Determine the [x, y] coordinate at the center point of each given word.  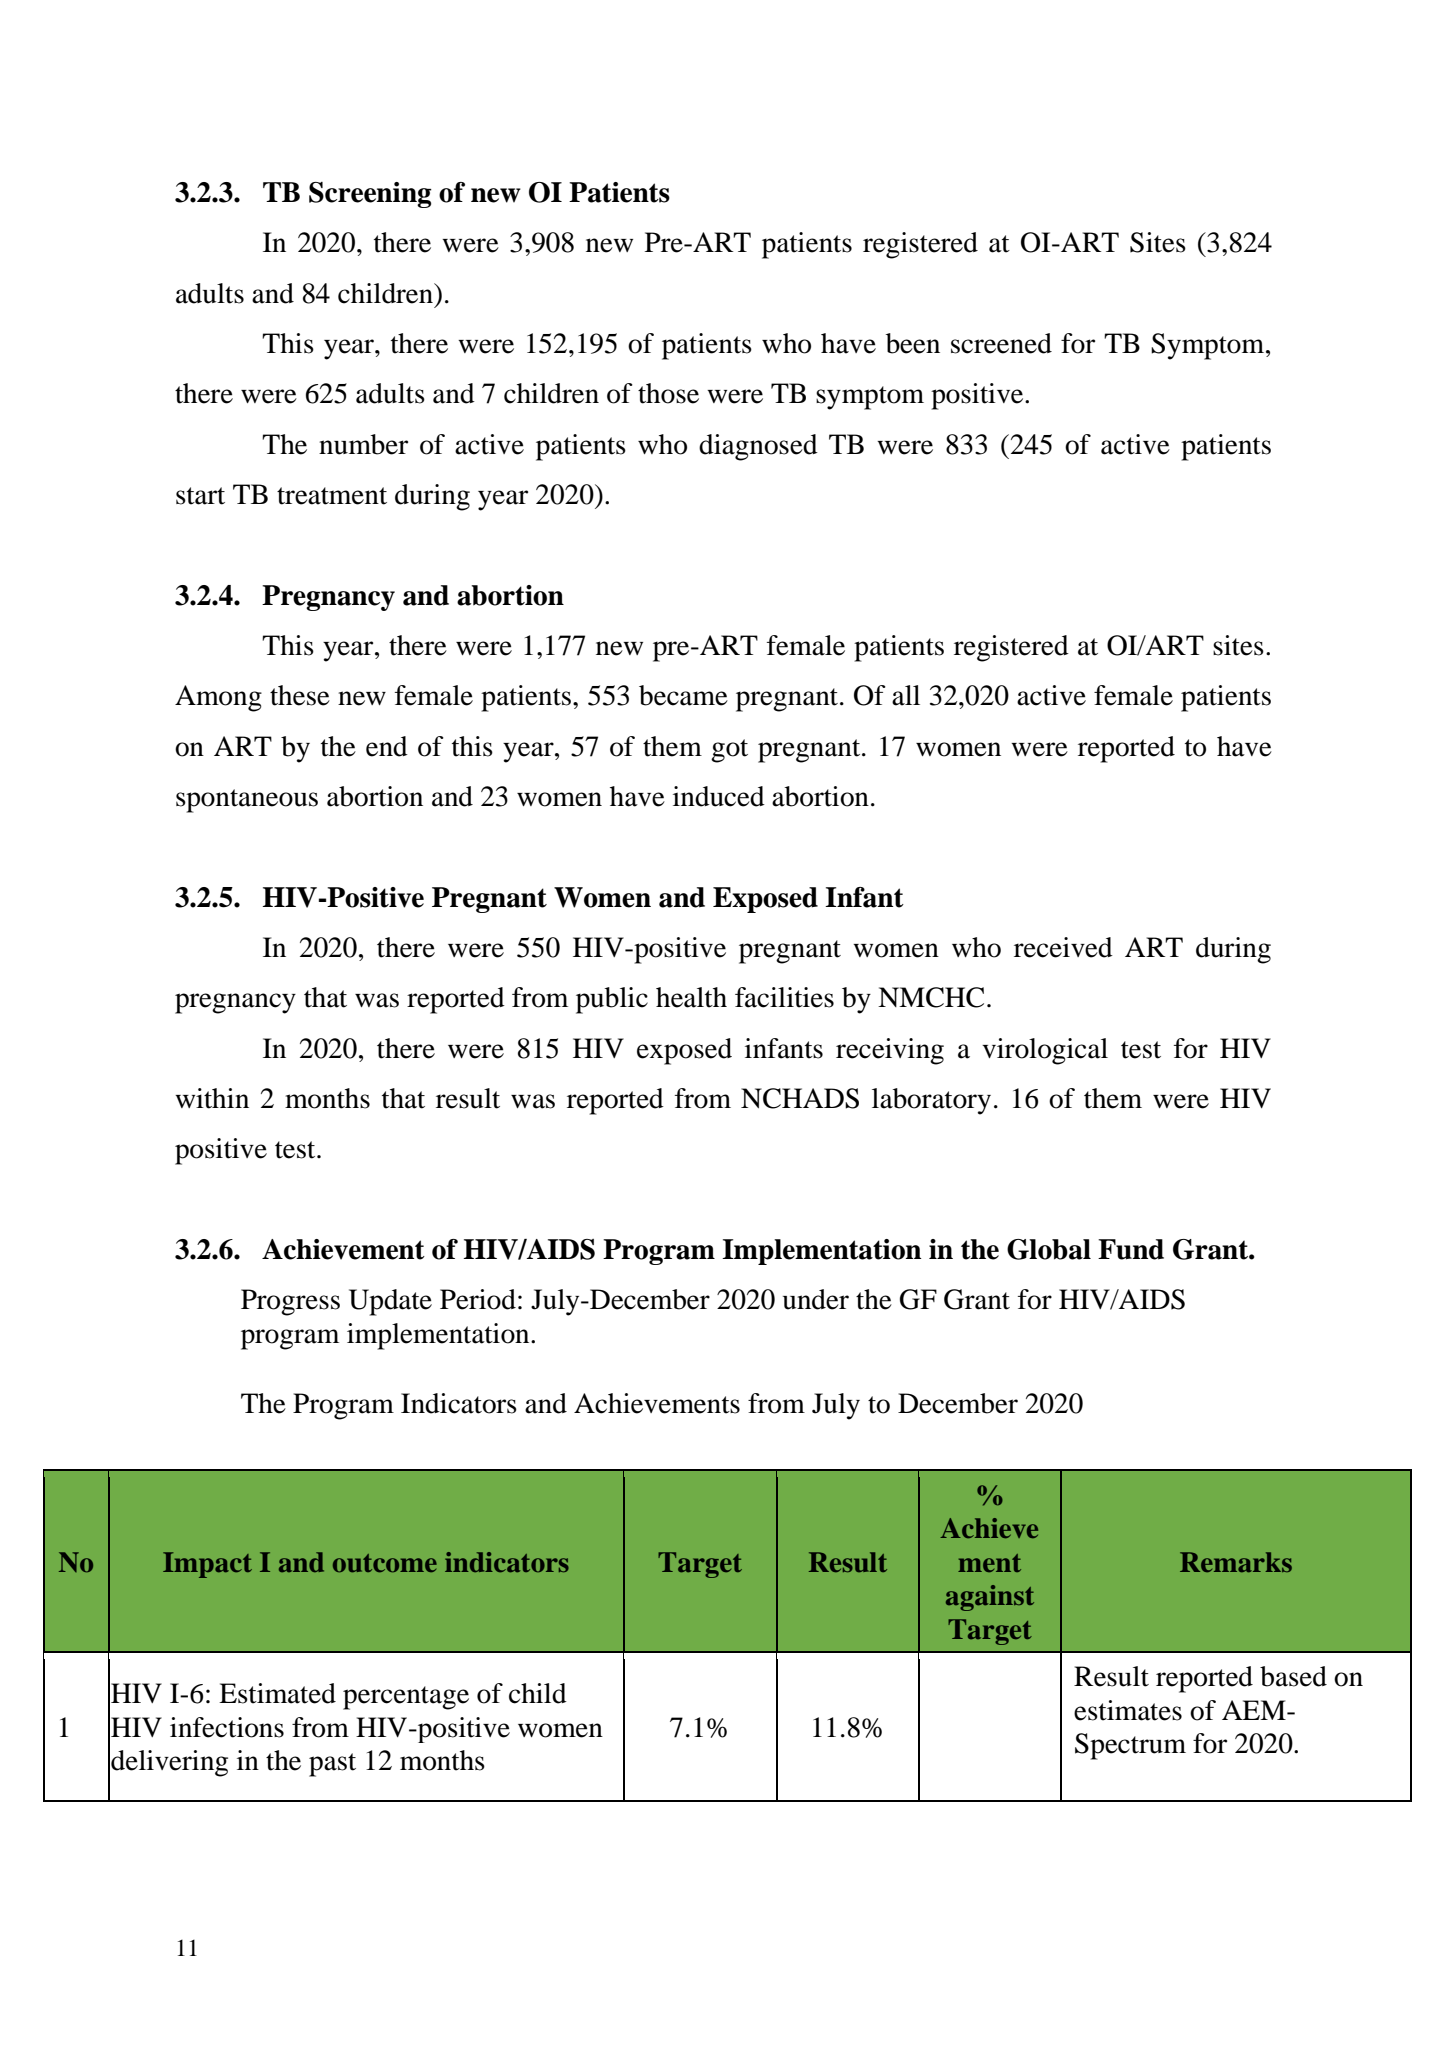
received [1063, 947]
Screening [370, 195]
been [913, 343]
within [212, 1098]
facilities [784, 997]
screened [1001, 343]
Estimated [277, 1693]
